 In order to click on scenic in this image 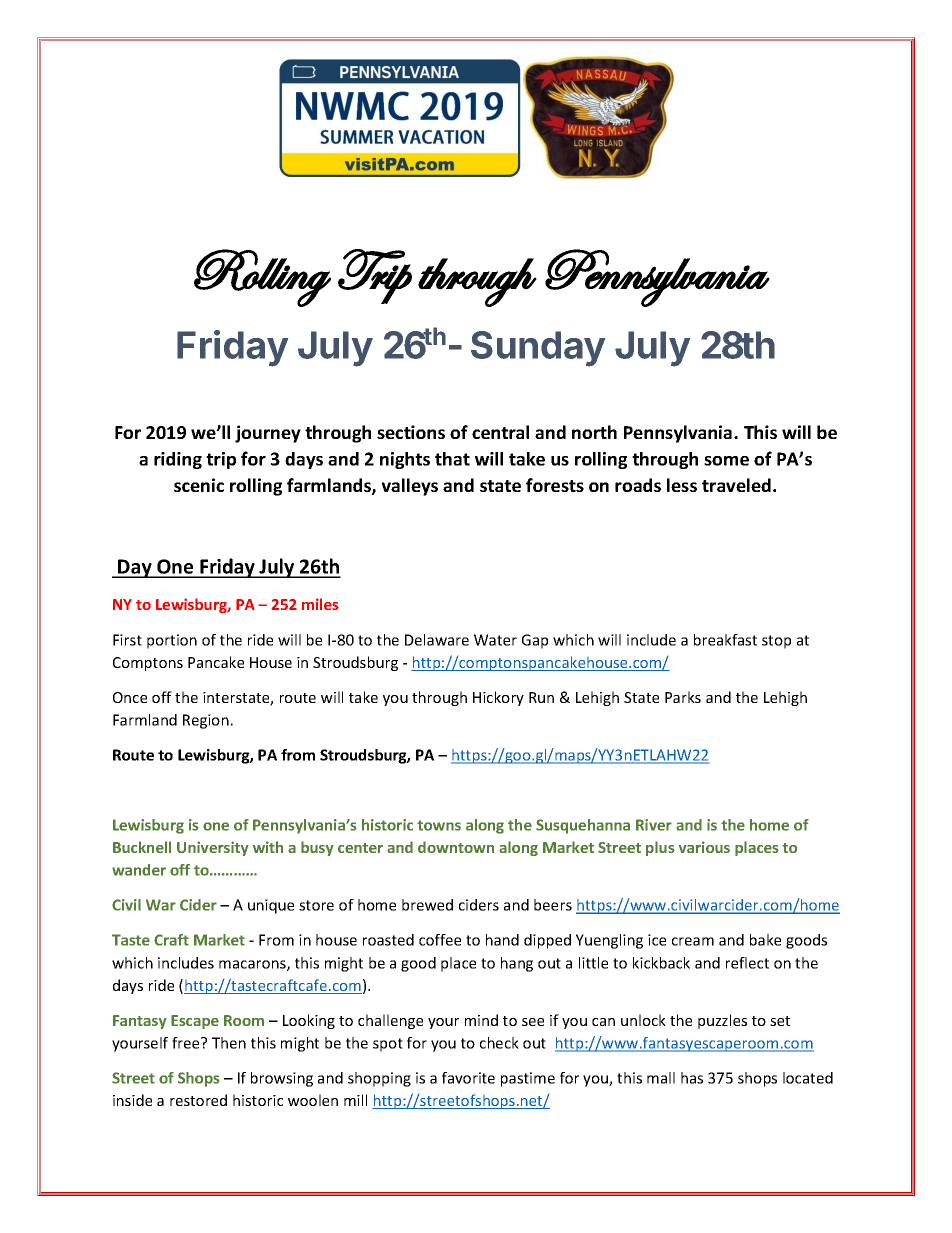, I will do `click(199, 485)`.
